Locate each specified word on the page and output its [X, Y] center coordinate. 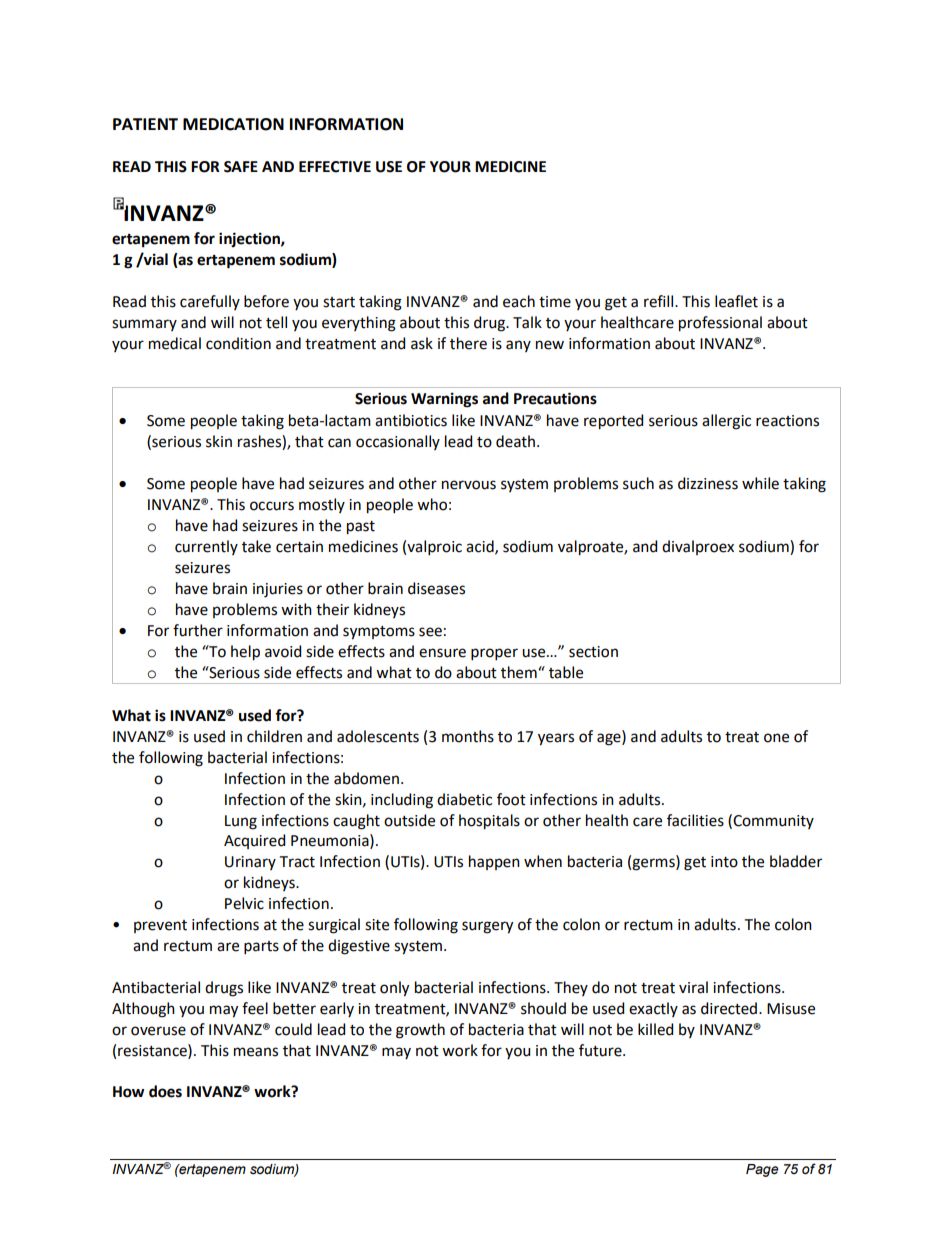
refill [660, 301]
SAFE [241, 167]
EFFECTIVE [335, 167]
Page [762, 1170]
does [165, 1091]
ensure [442, 653]
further [198, 630]
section [593, 652]
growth [420, 1031]
